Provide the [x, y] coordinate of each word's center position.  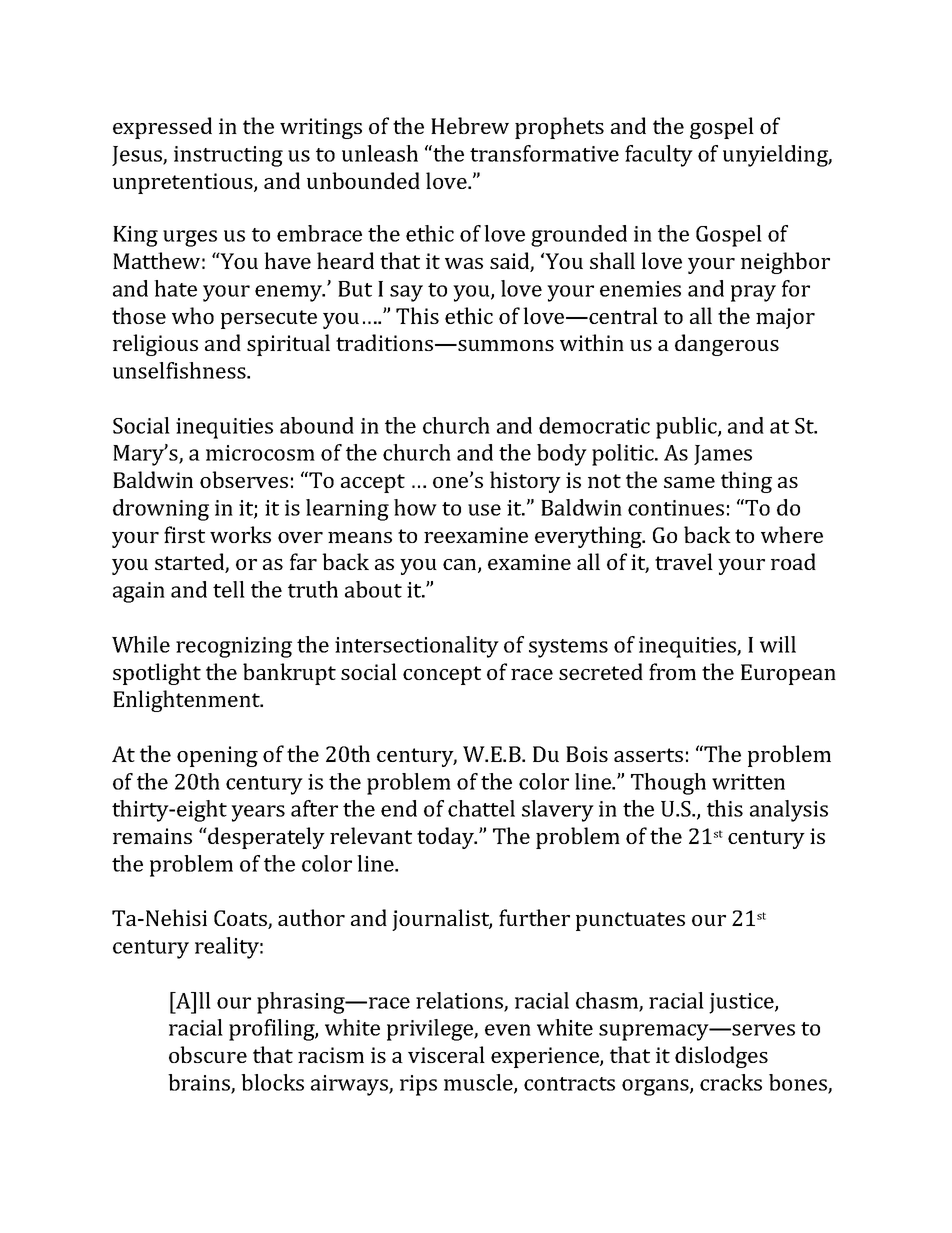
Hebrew [470, 125]
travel [684, 561]
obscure [208, 1054]
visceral [446, 1054]
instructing [228, 156]
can [461, 566]
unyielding [776, 156]
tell [229, 589]
